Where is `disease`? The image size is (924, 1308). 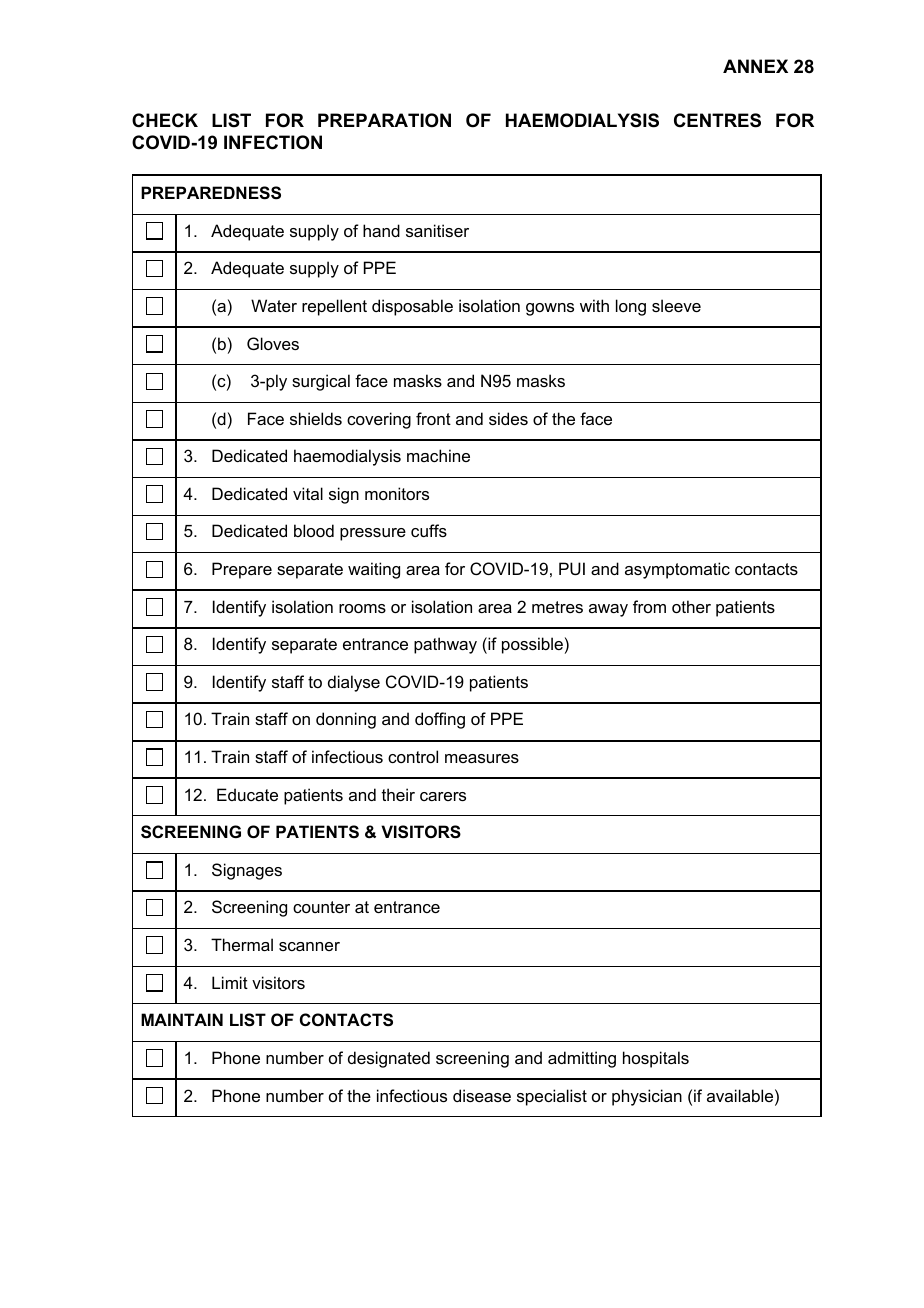
disease is located at coordinates (482, 1095).
